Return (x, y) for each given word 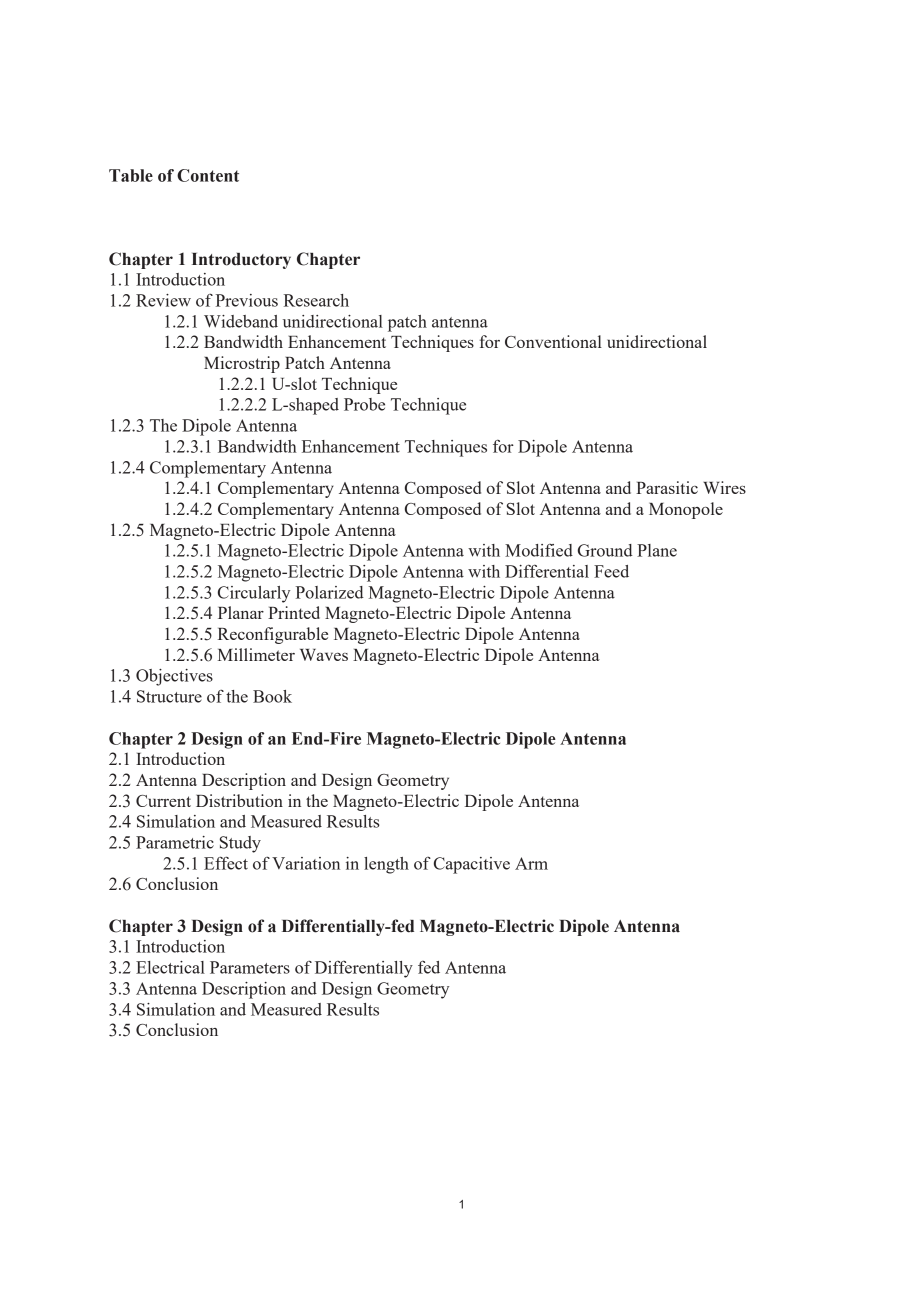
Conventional (553, 341)
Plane (657, 550)
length (386, 865)
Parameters (250, 967)
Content (208, 175)
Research (316, 300)
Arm (531, 863)
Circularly (254, 594)
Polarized (329, 592)
